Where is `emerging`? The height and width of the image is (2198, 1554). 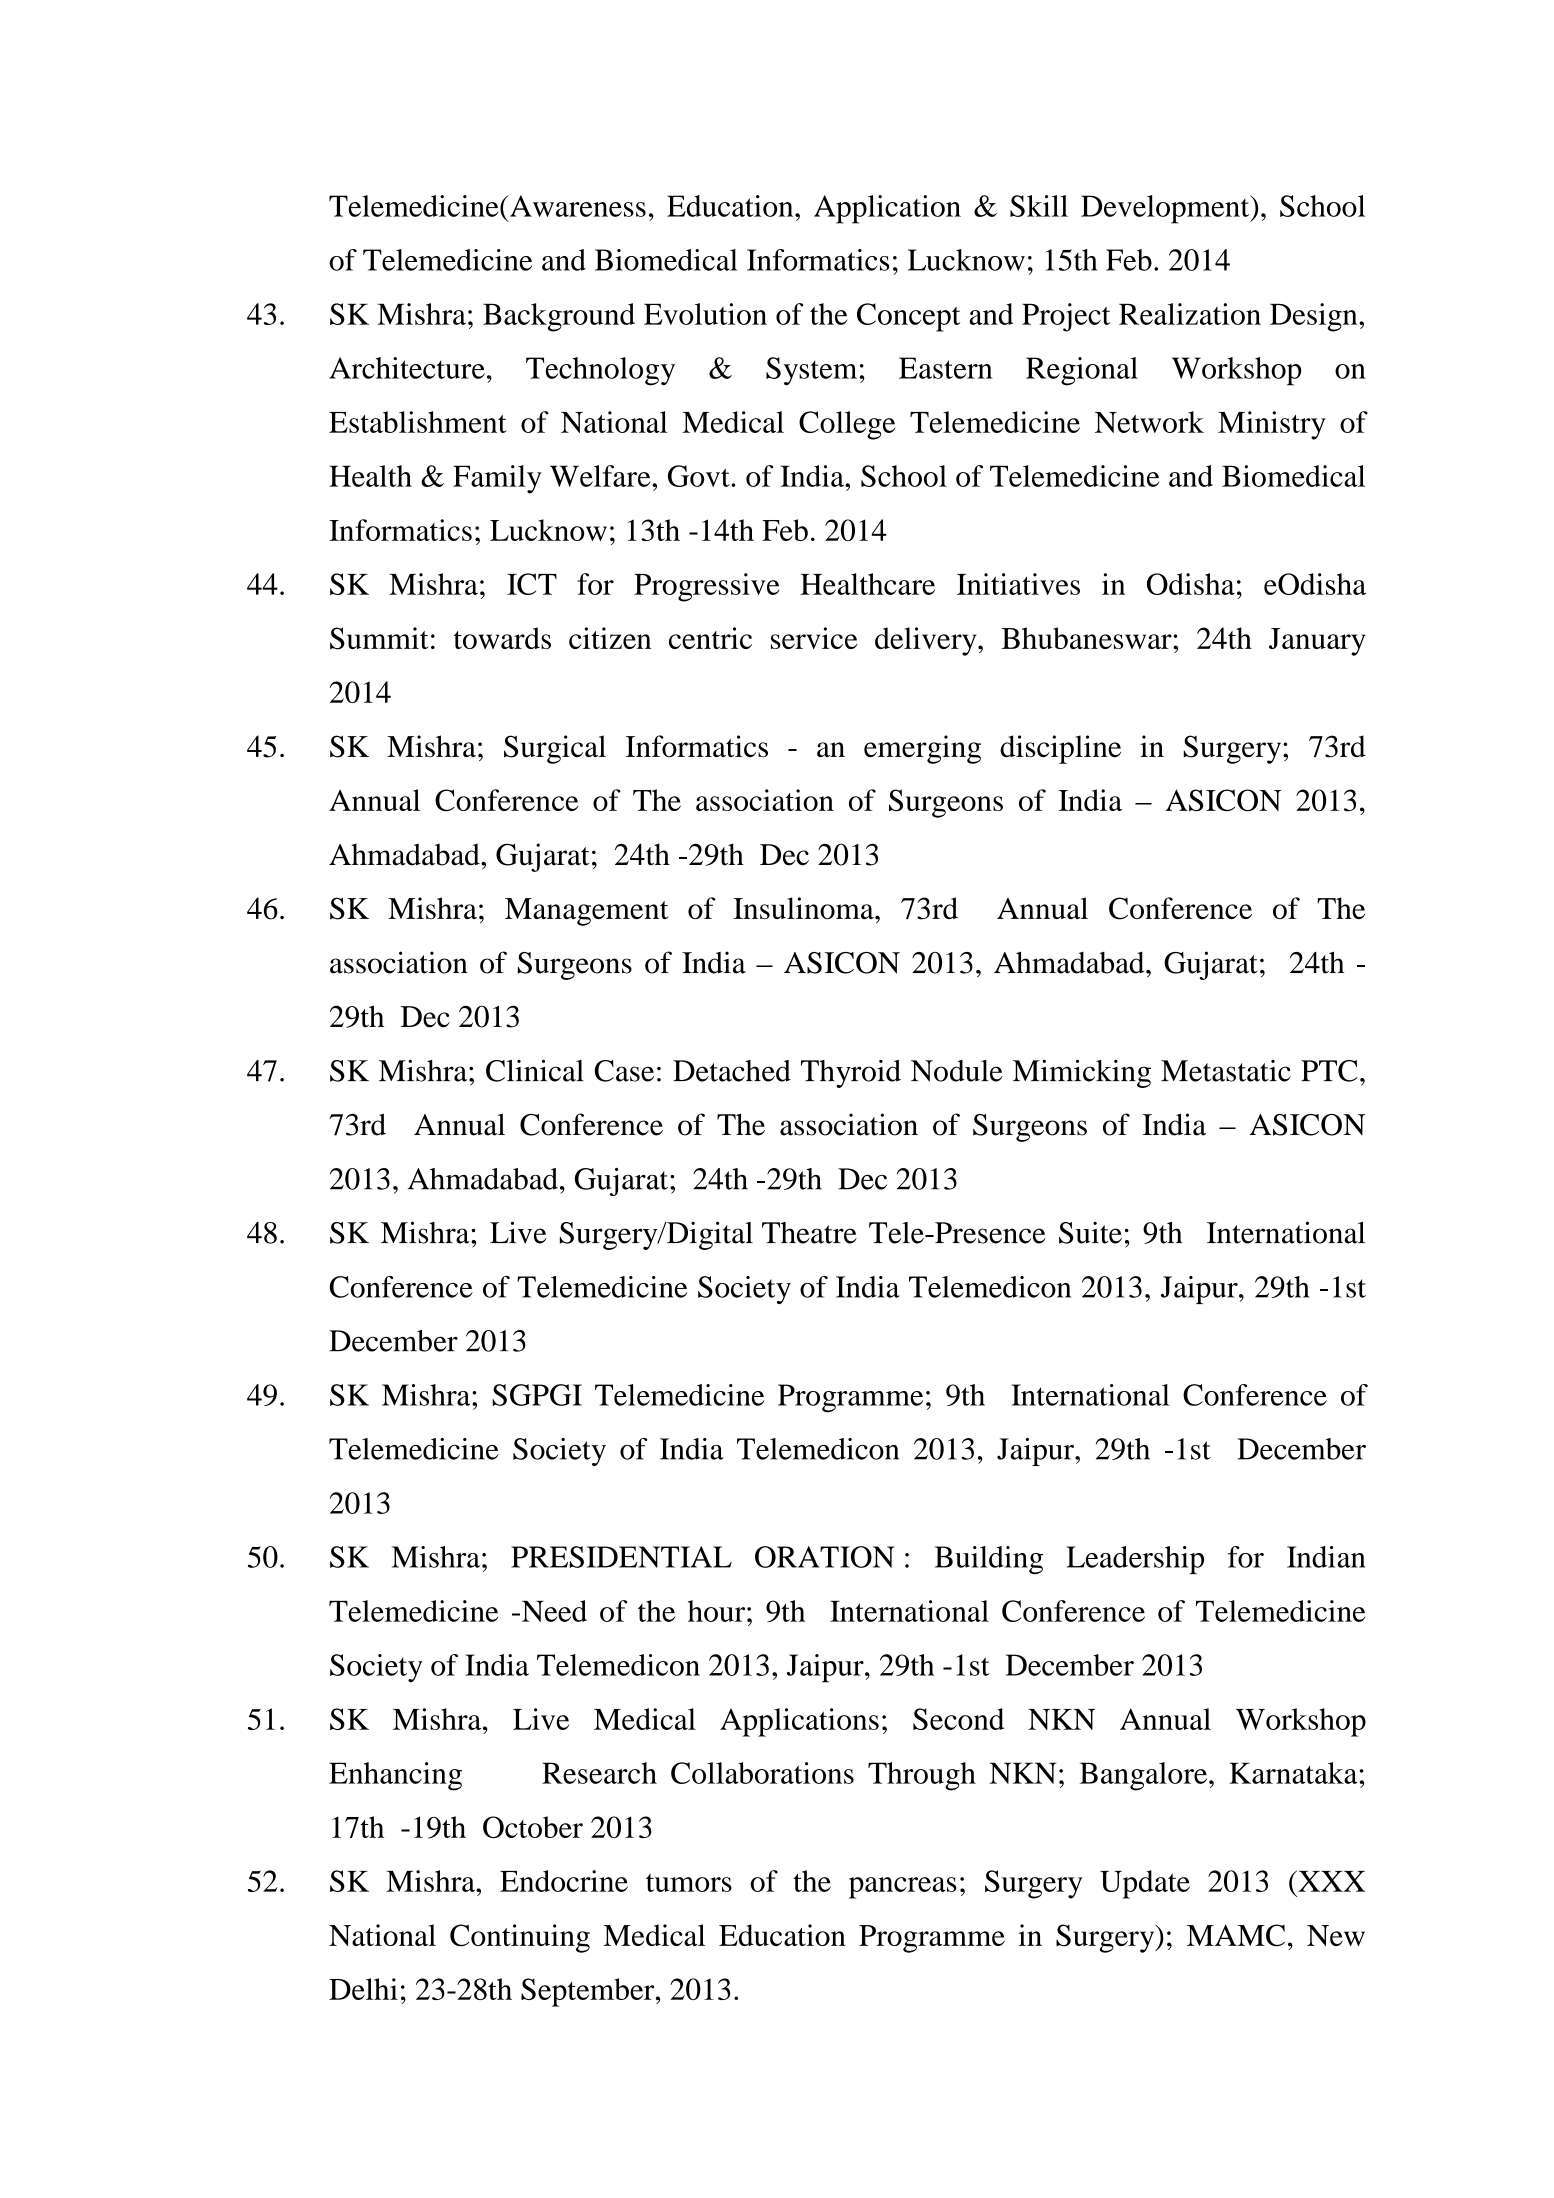 emerging is located at coordinates (922, 749).
